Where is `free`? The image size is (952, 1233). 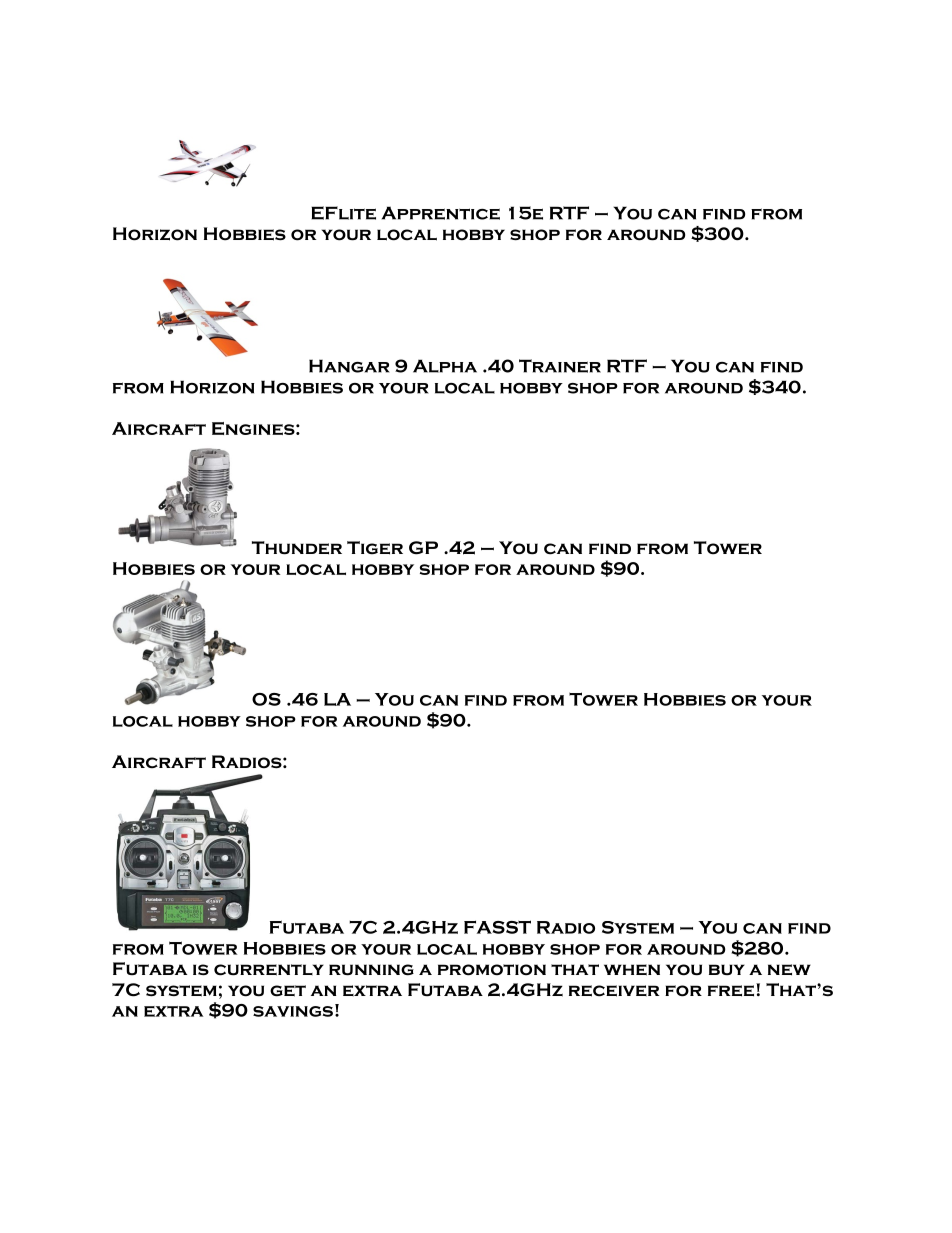
free is located at coordinates (732, 990).
